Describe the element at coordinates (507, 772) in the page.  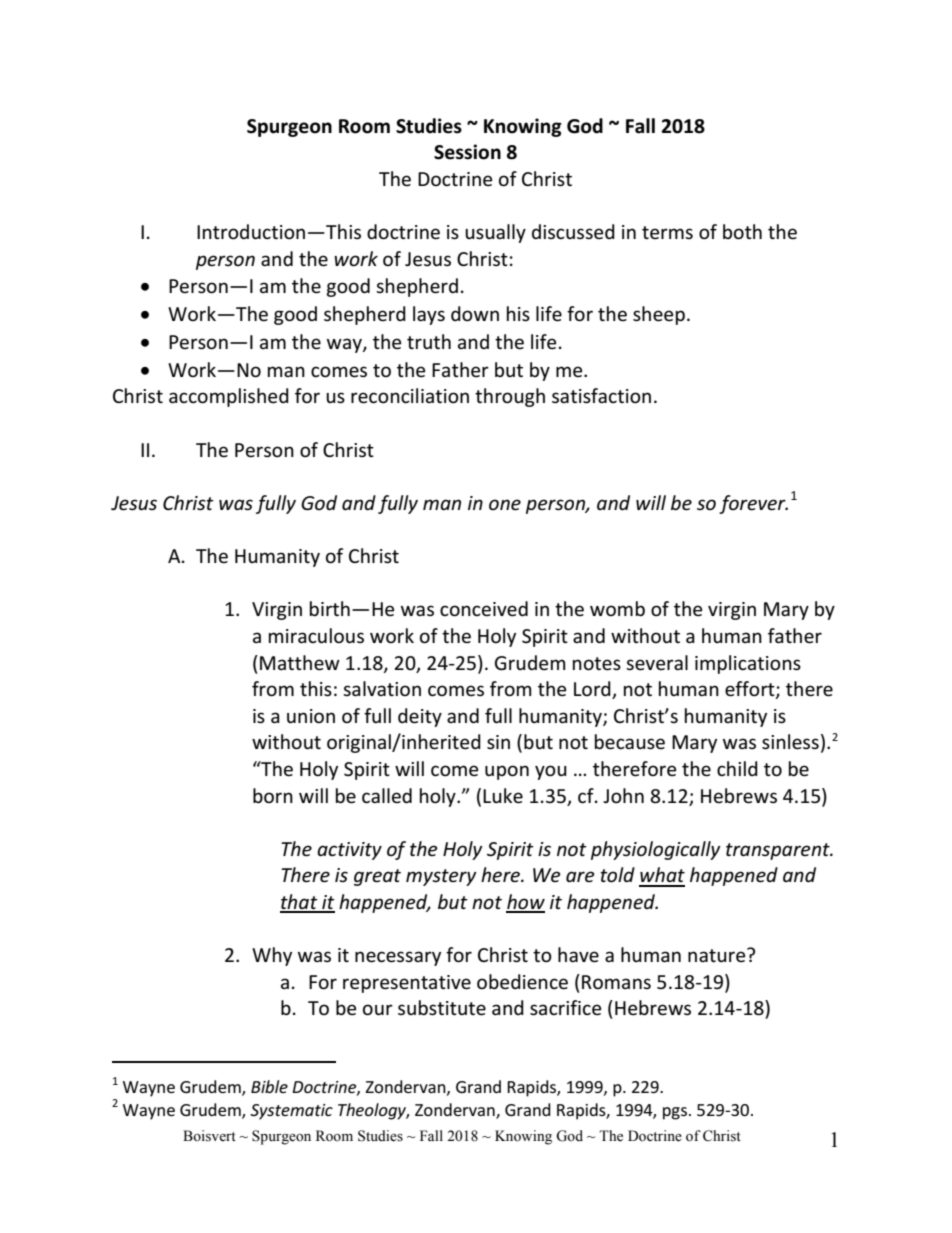
I see `upon` at that location.
